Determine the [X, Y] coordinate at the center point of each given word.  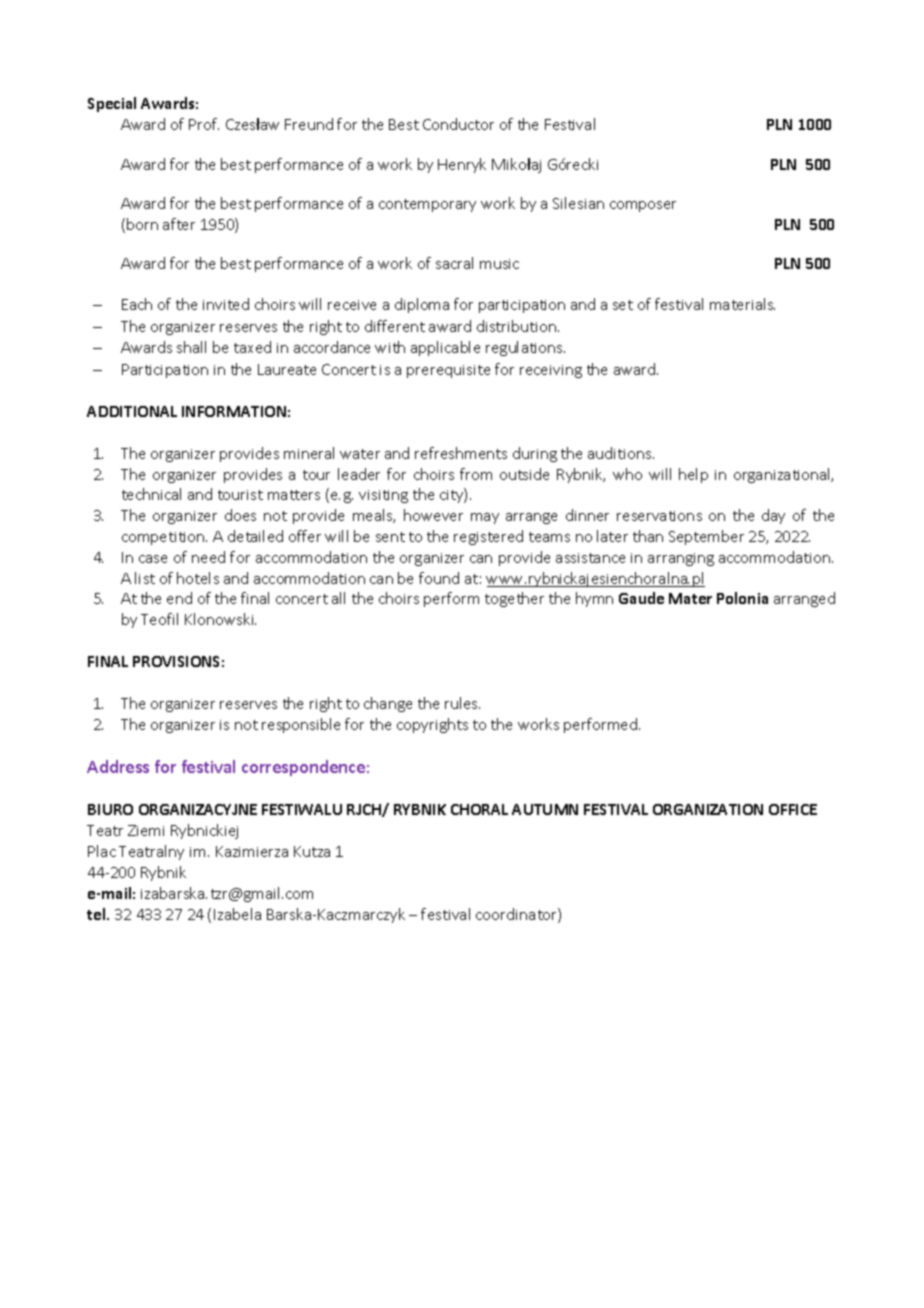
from [476, 474]
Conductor [458, 124]
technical [151, 494]
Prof [204, 124]
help [693, 475]
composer [643, 206]
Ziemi [146, 830]
